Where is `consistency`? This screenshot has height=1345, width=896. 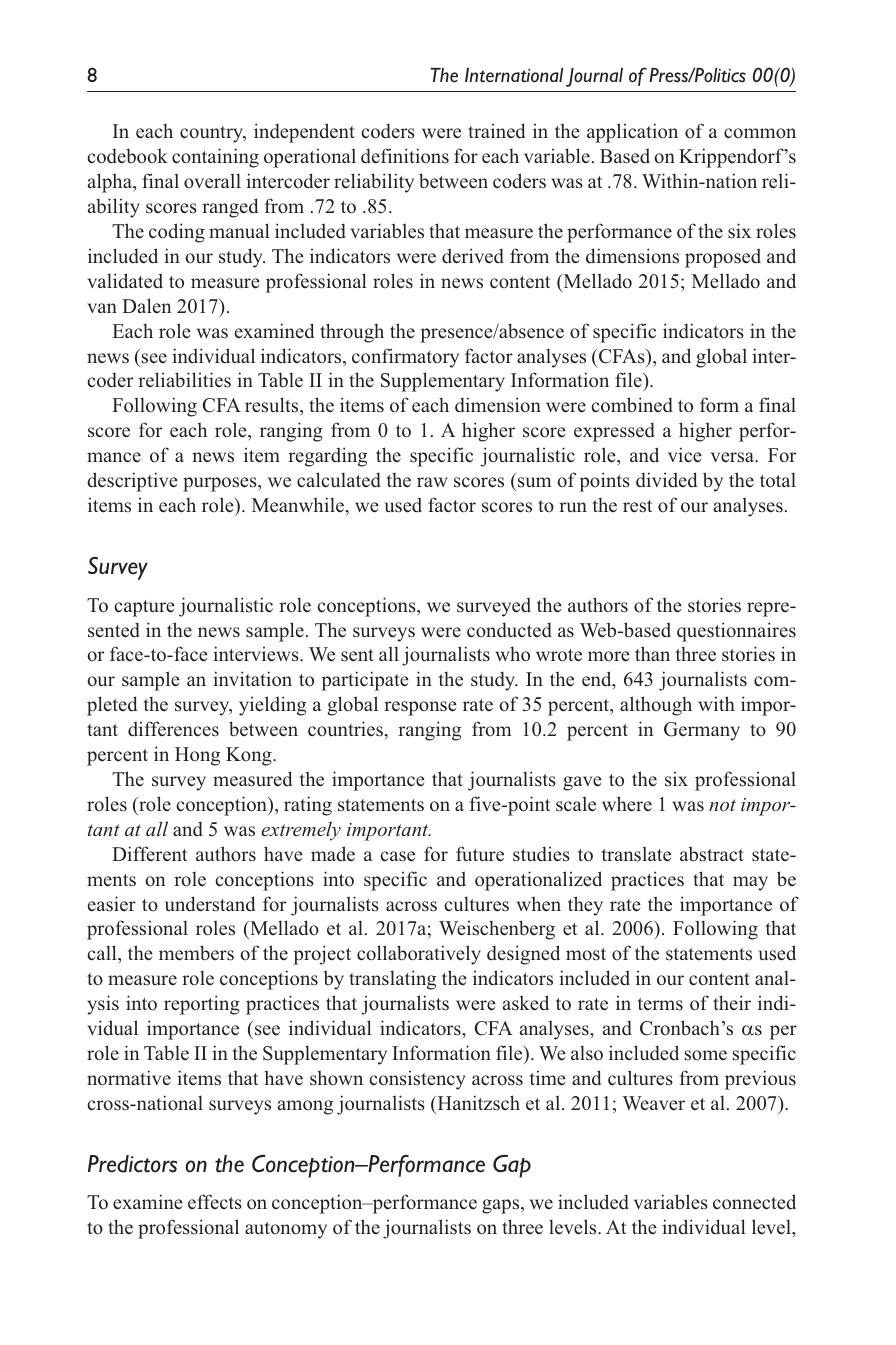 consistency is located at coordinates (417, 1080).
